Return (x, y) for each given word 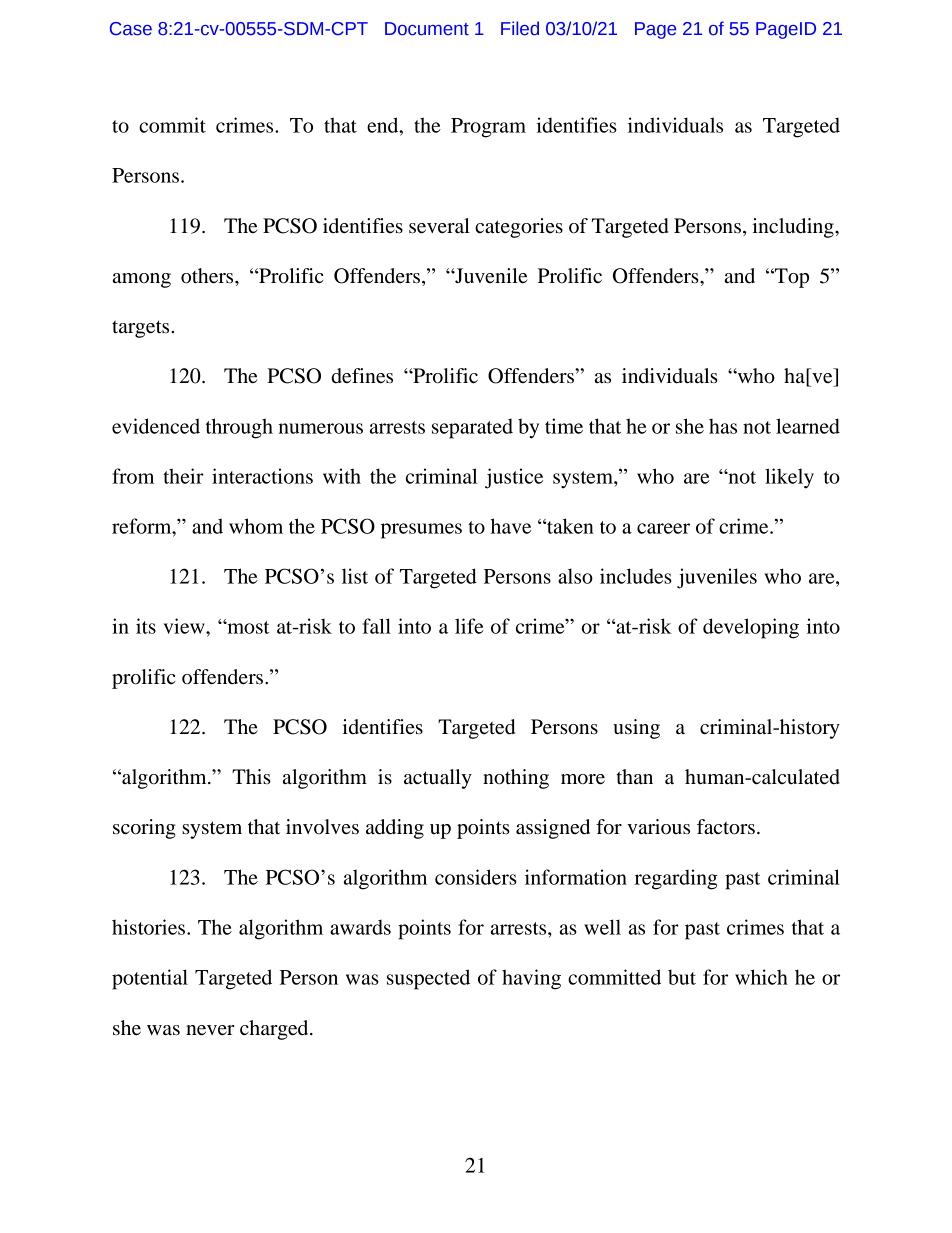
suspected (428, 979)
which (761, 977)
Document (427, 29)
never (210, 1030)
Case (131, 29)
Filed (520, 28)
